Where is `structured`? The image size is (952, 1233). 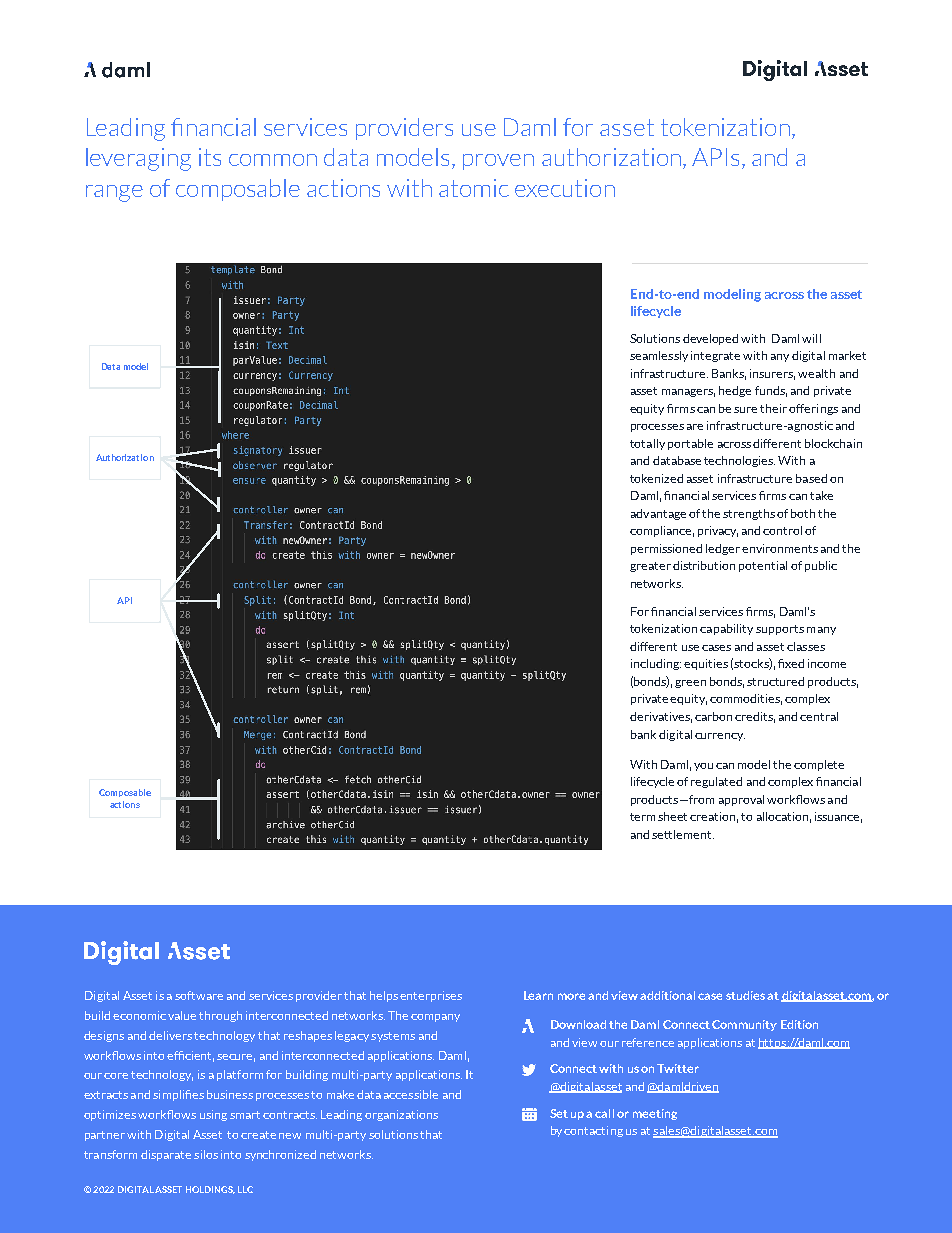
structured is located at coordinates (775, 681).
